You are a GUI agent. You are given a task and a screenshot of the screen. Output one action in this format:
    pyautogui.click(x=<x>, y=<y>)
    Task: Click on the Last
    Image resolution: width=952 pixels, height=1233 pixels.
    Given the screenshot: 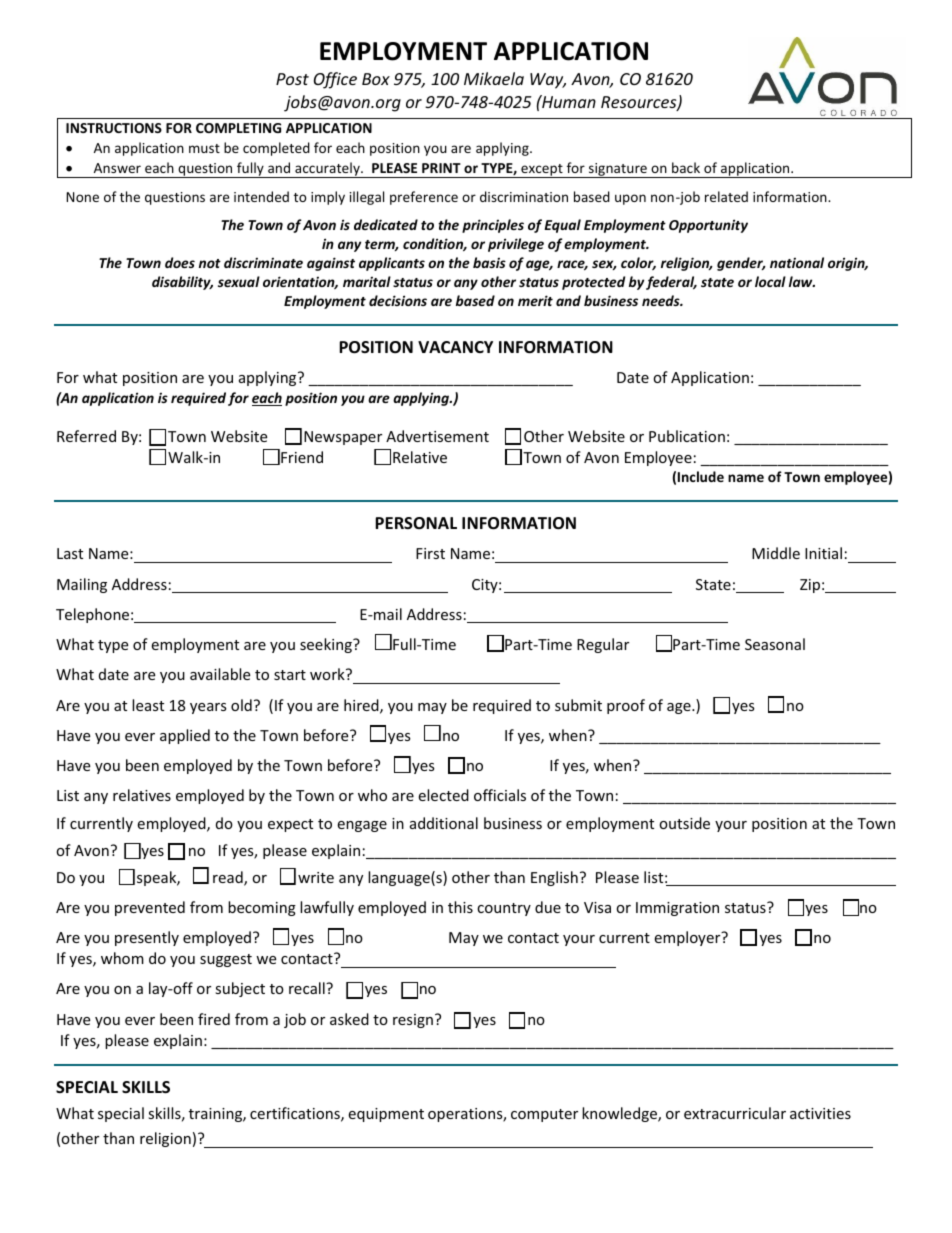 What is the action you would take?
    pyautogui.click(x=70, y=553)
